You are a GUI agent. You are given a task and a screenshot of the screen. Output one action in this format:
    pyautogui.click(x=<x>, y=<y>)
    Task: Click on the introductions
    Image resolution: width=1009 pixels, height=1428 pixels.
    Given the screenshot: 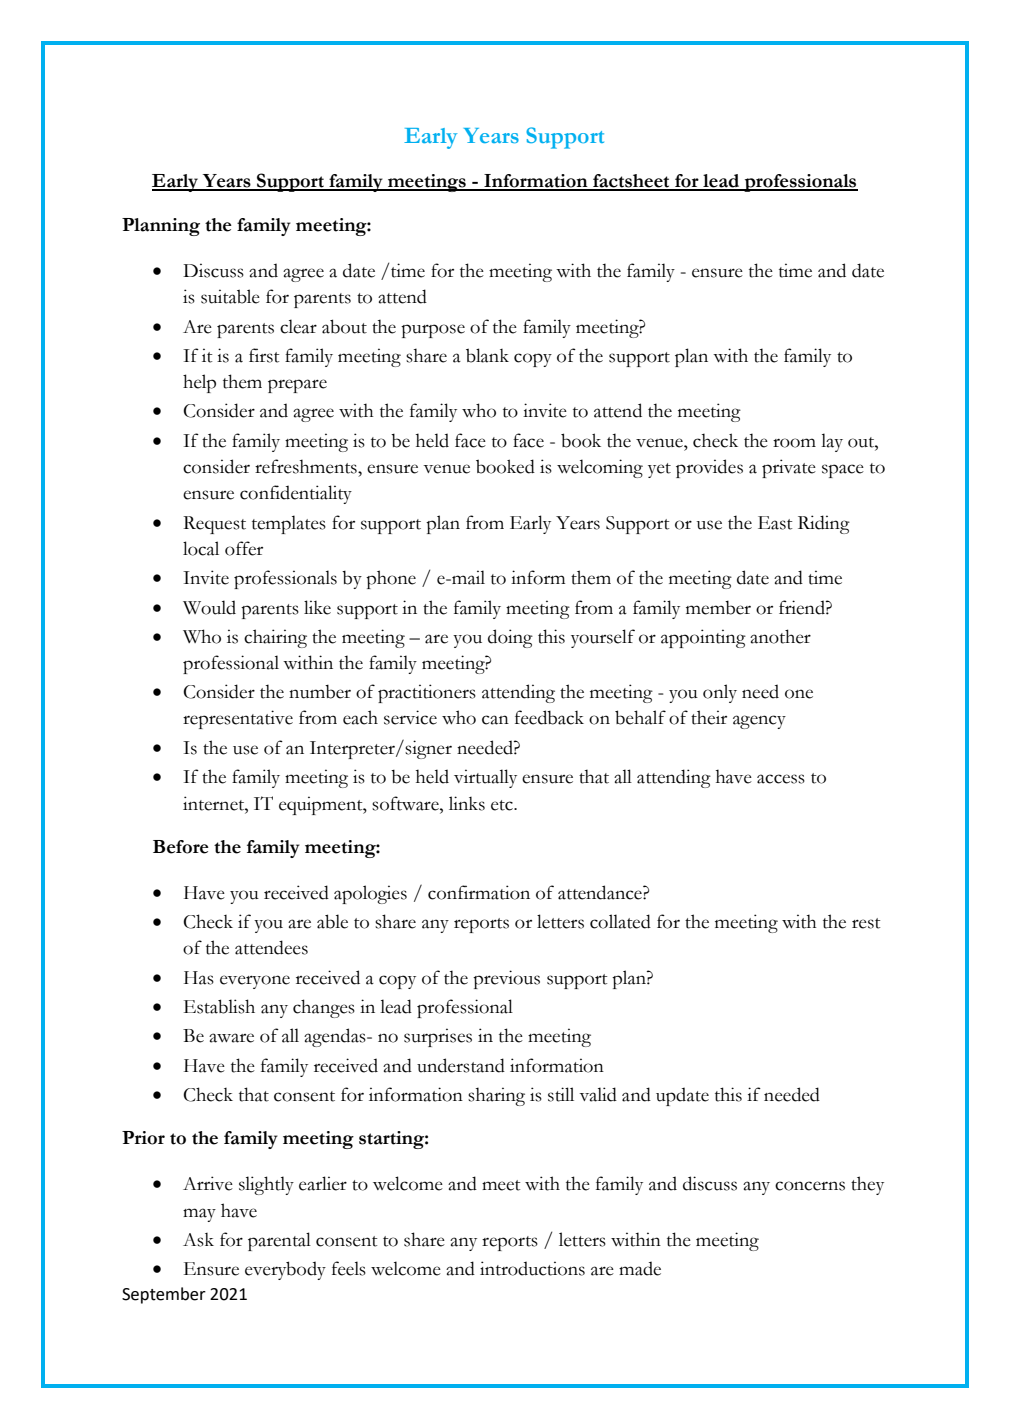 What is the action you would take?
    pyautogui.click(x=532, y=1268)
